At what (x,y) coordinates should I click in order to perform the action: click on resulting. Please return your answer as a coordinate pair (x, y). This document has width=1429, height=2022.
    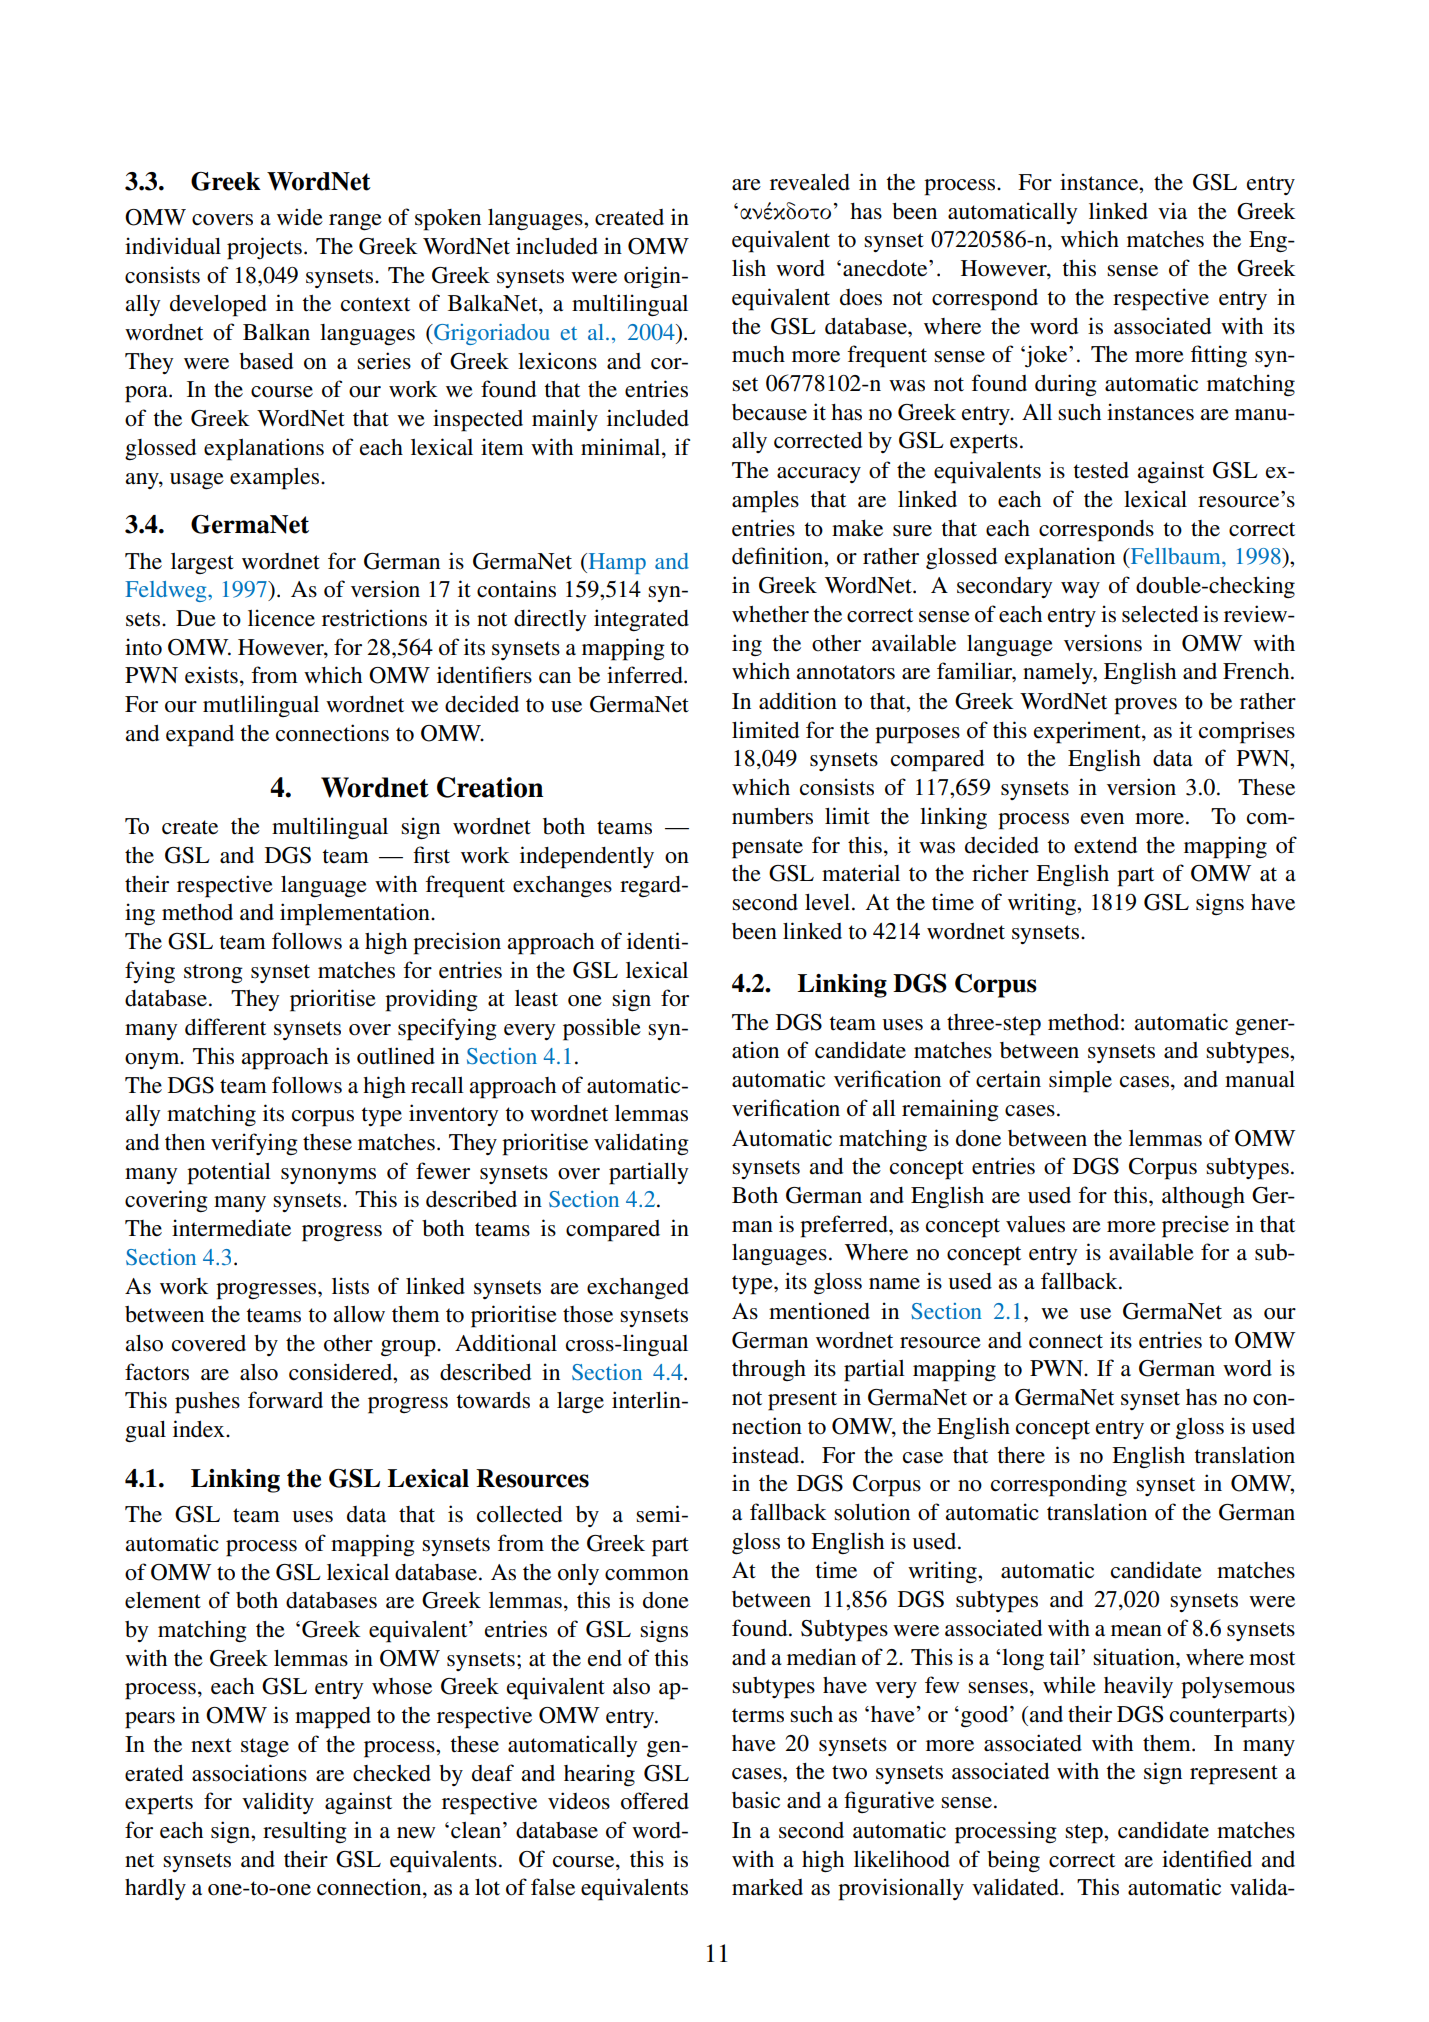
    Looking at the image, I should click on (305, 1832).
